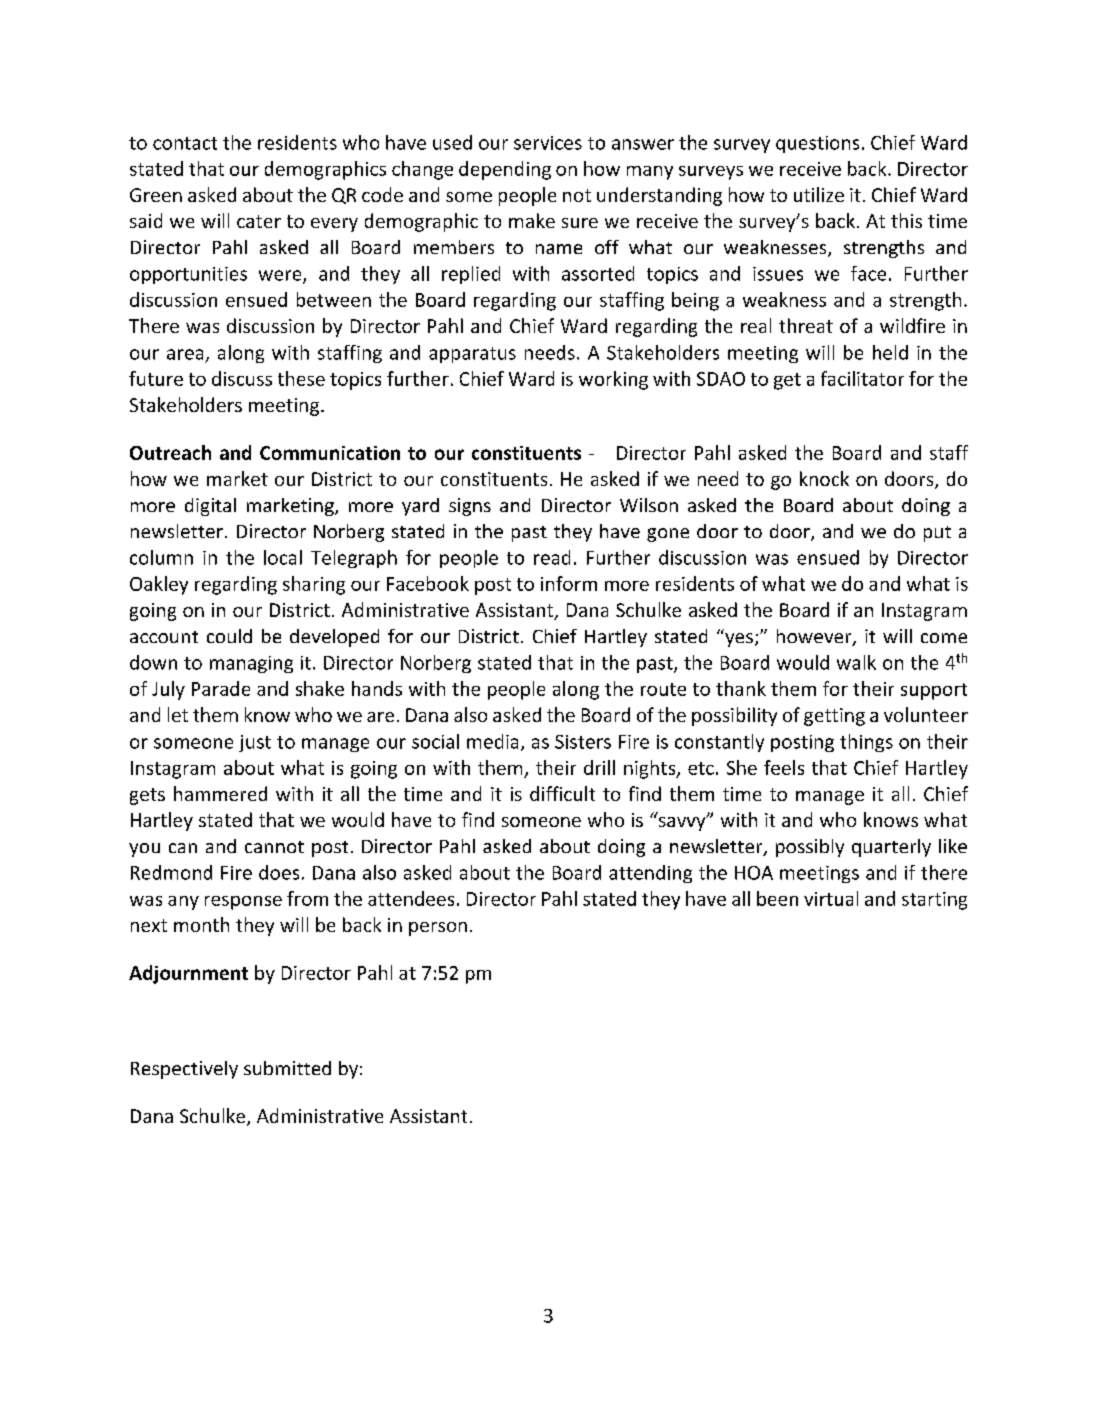  What do you see at coordinates (185, 143) in the document?
I see `contact` at bounding box center [185, 143].
